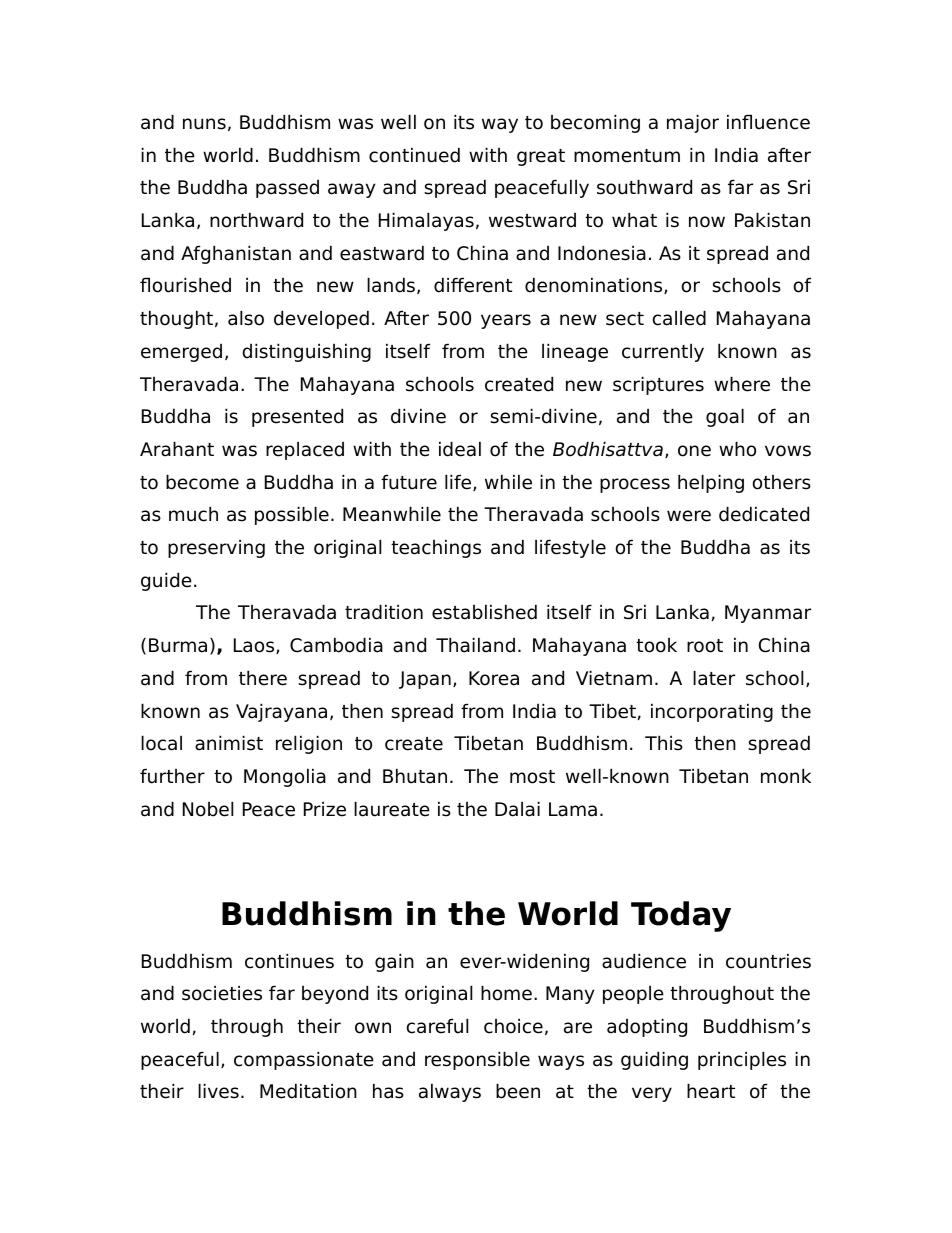 This page has height=1233, width=952. What do you see at coordinates (742, 1060) in the page?
I see `principles` at bounding box center [742, 1060].
